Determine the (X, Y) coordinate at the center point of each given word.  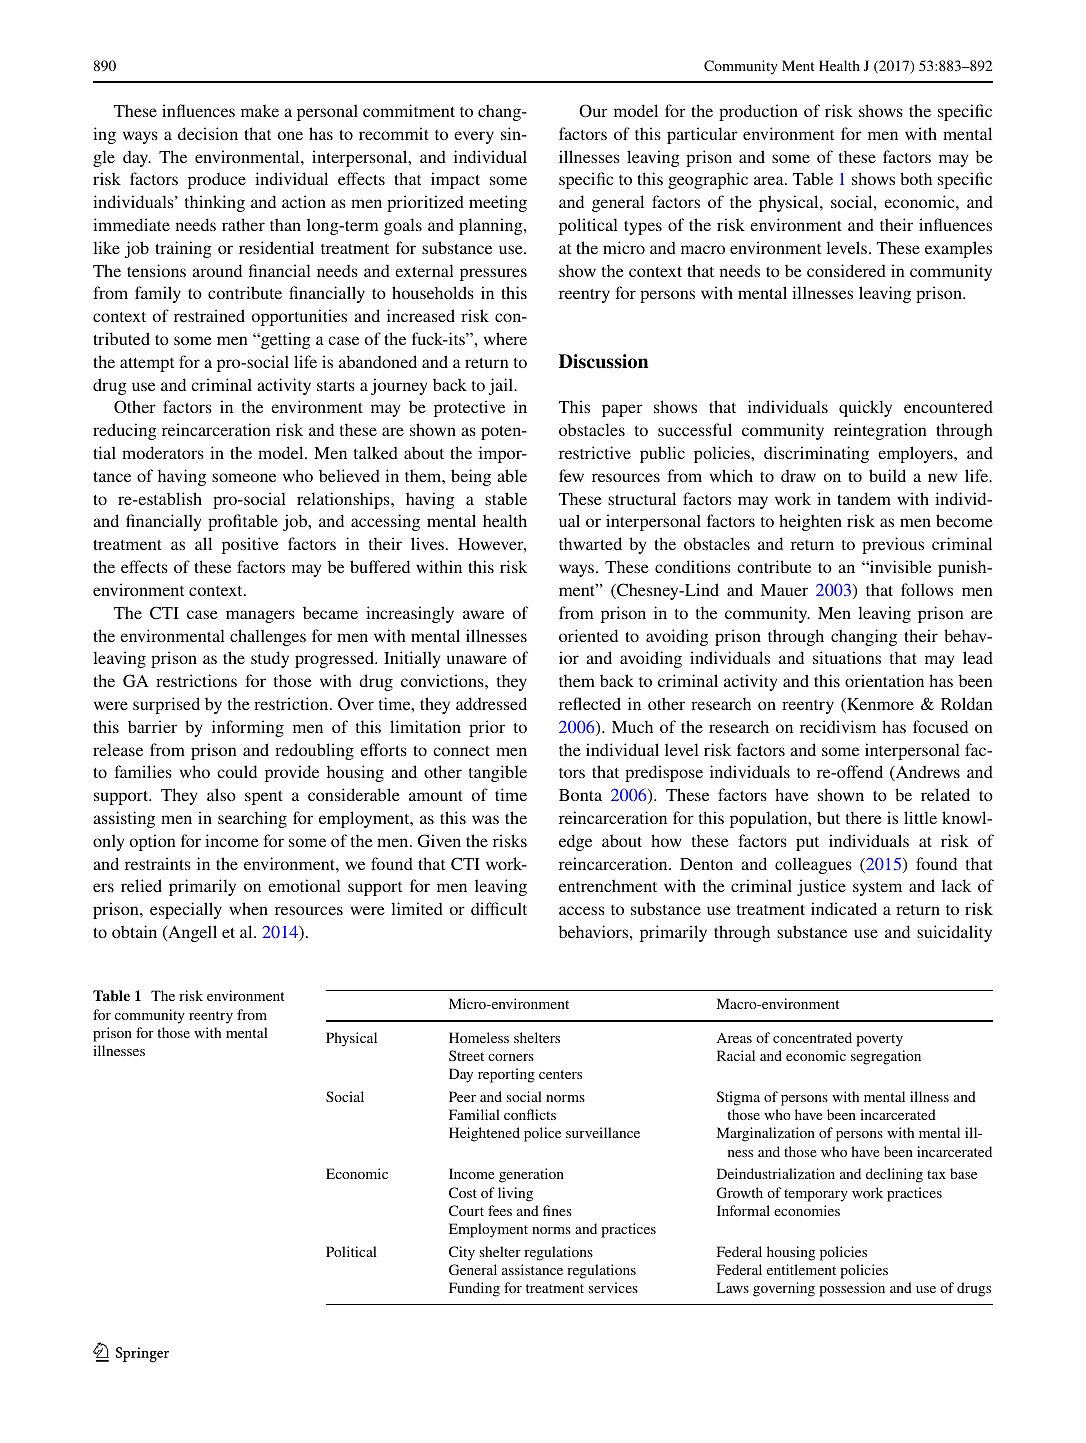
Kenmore (879, 705)
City (462, 1253)
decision (208, 133)
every (474, 137)
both (916, 178)
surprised (166, 705)
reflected (590, 703)
